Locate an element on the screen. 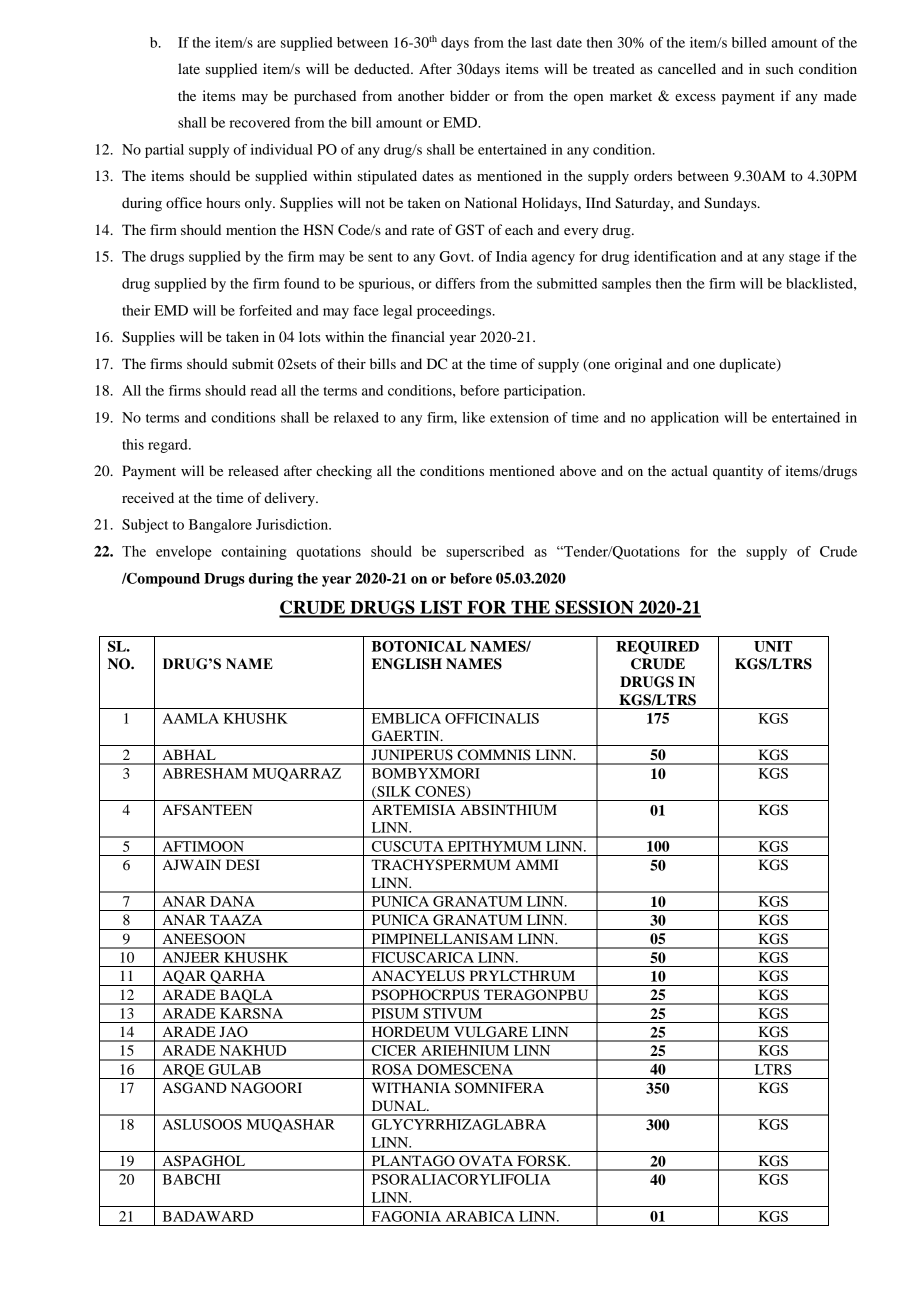 Image resolution: width=924 pixels, height=1308 pixels. recovered is located at coordinates (260, 122).
